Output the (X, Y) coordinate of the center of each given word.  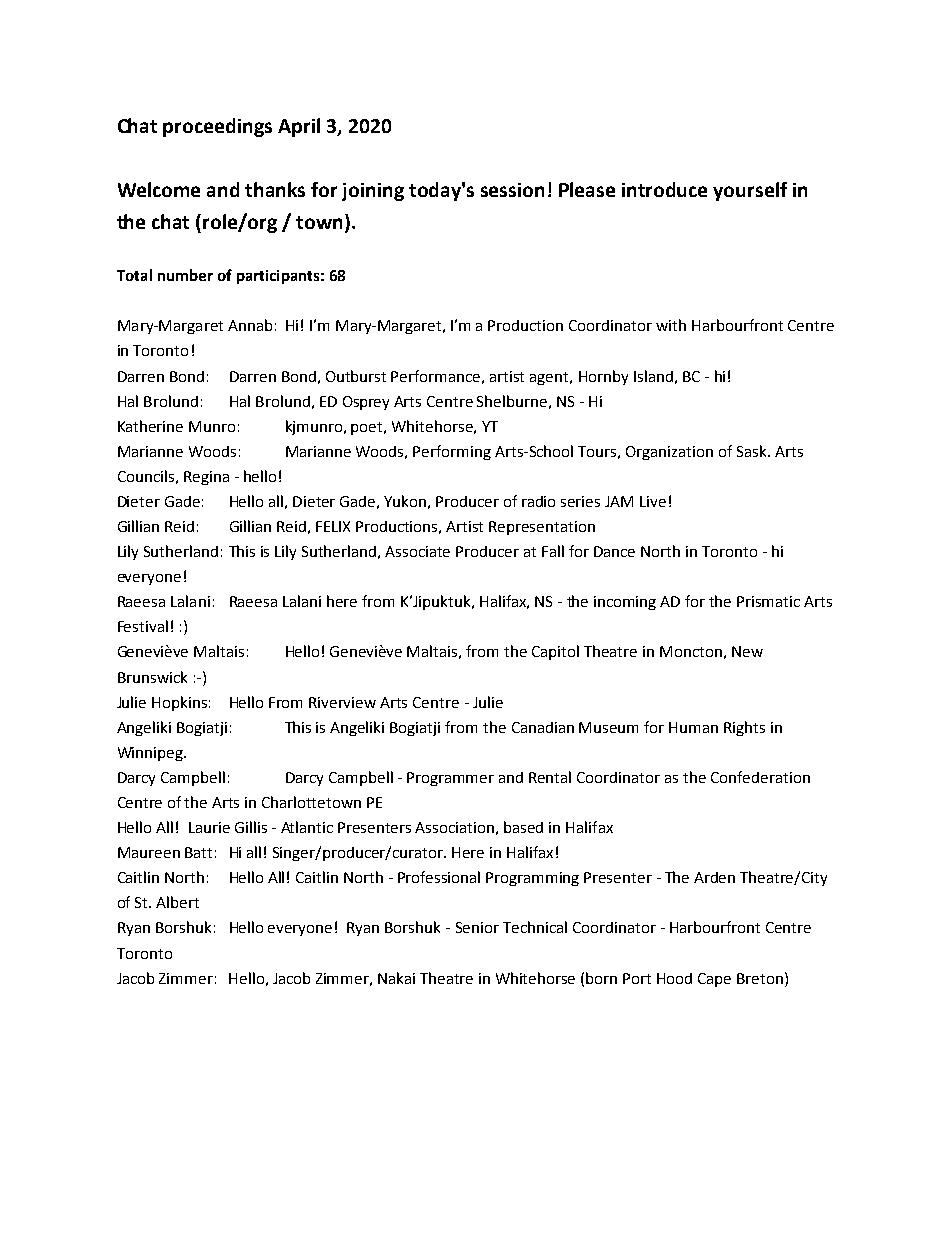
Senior (477, 927)
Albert (177, 902)
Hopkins (179, 703)
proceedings (217, 127)
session (512, 190)
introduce (664, 189)
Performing (452, 452)
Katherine (150, 426)
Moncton (691, 651)
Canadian (543, 727)
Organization (669, 453)
